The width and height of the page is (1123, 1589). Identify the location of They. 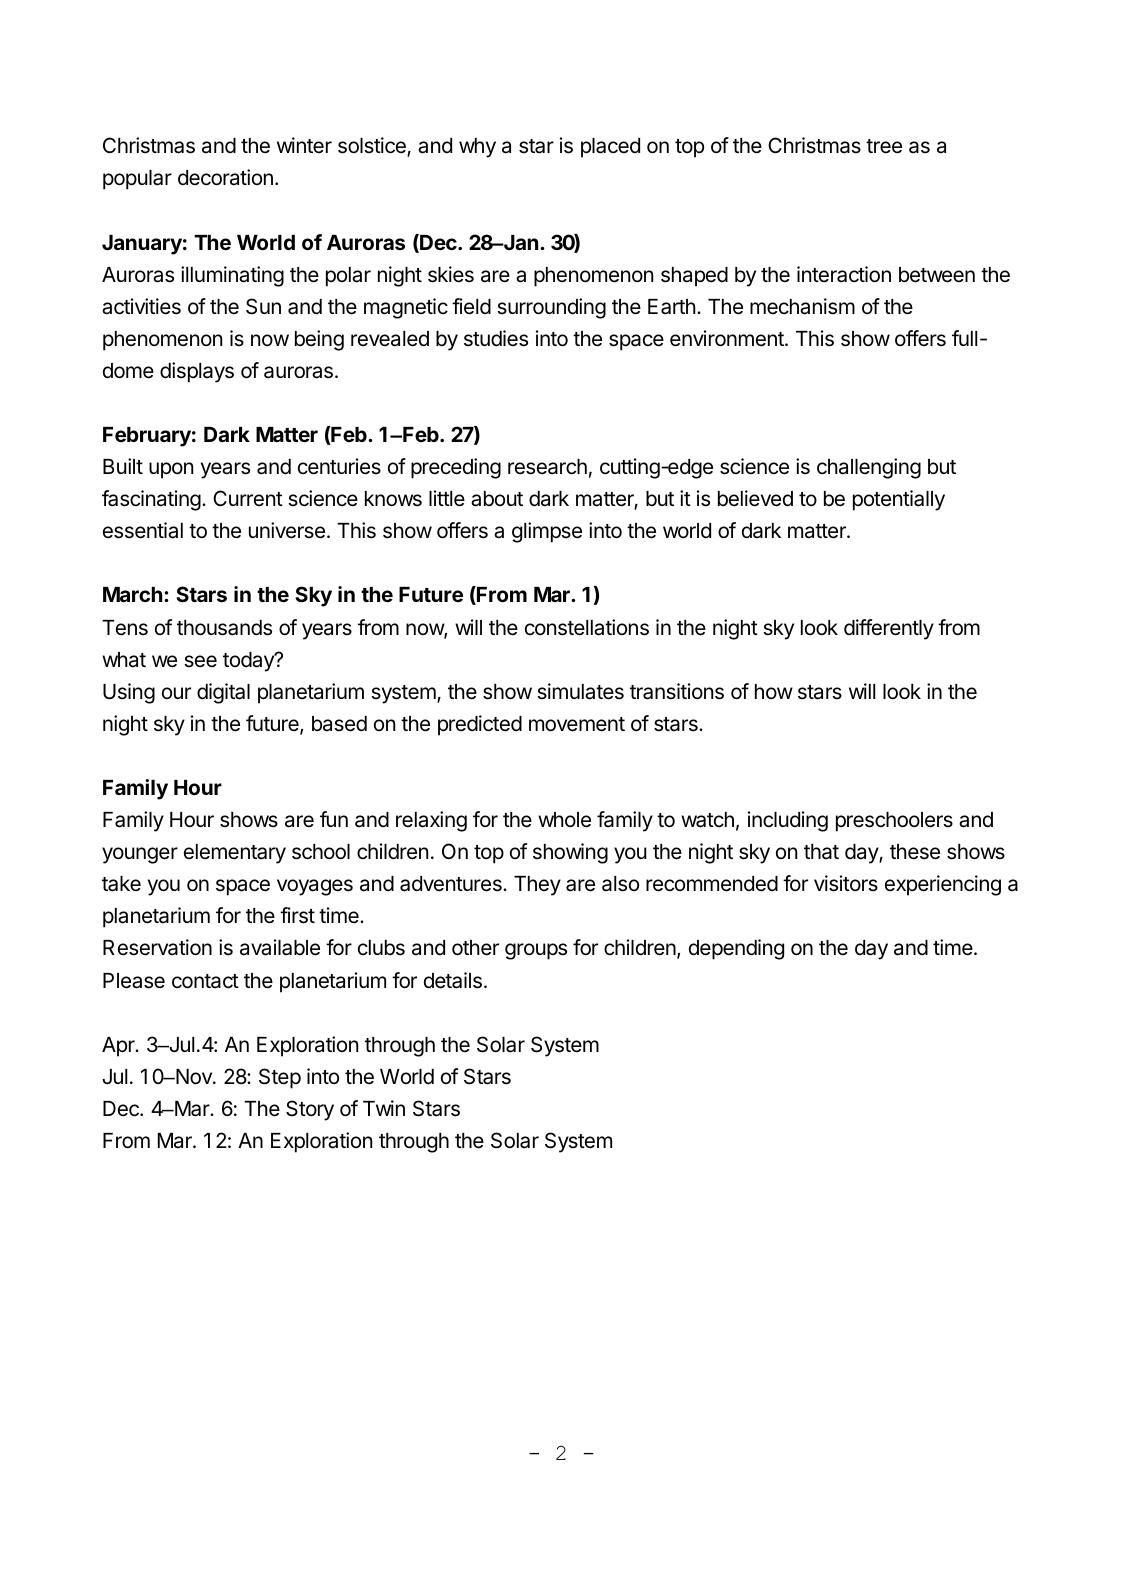
(537, 886).
